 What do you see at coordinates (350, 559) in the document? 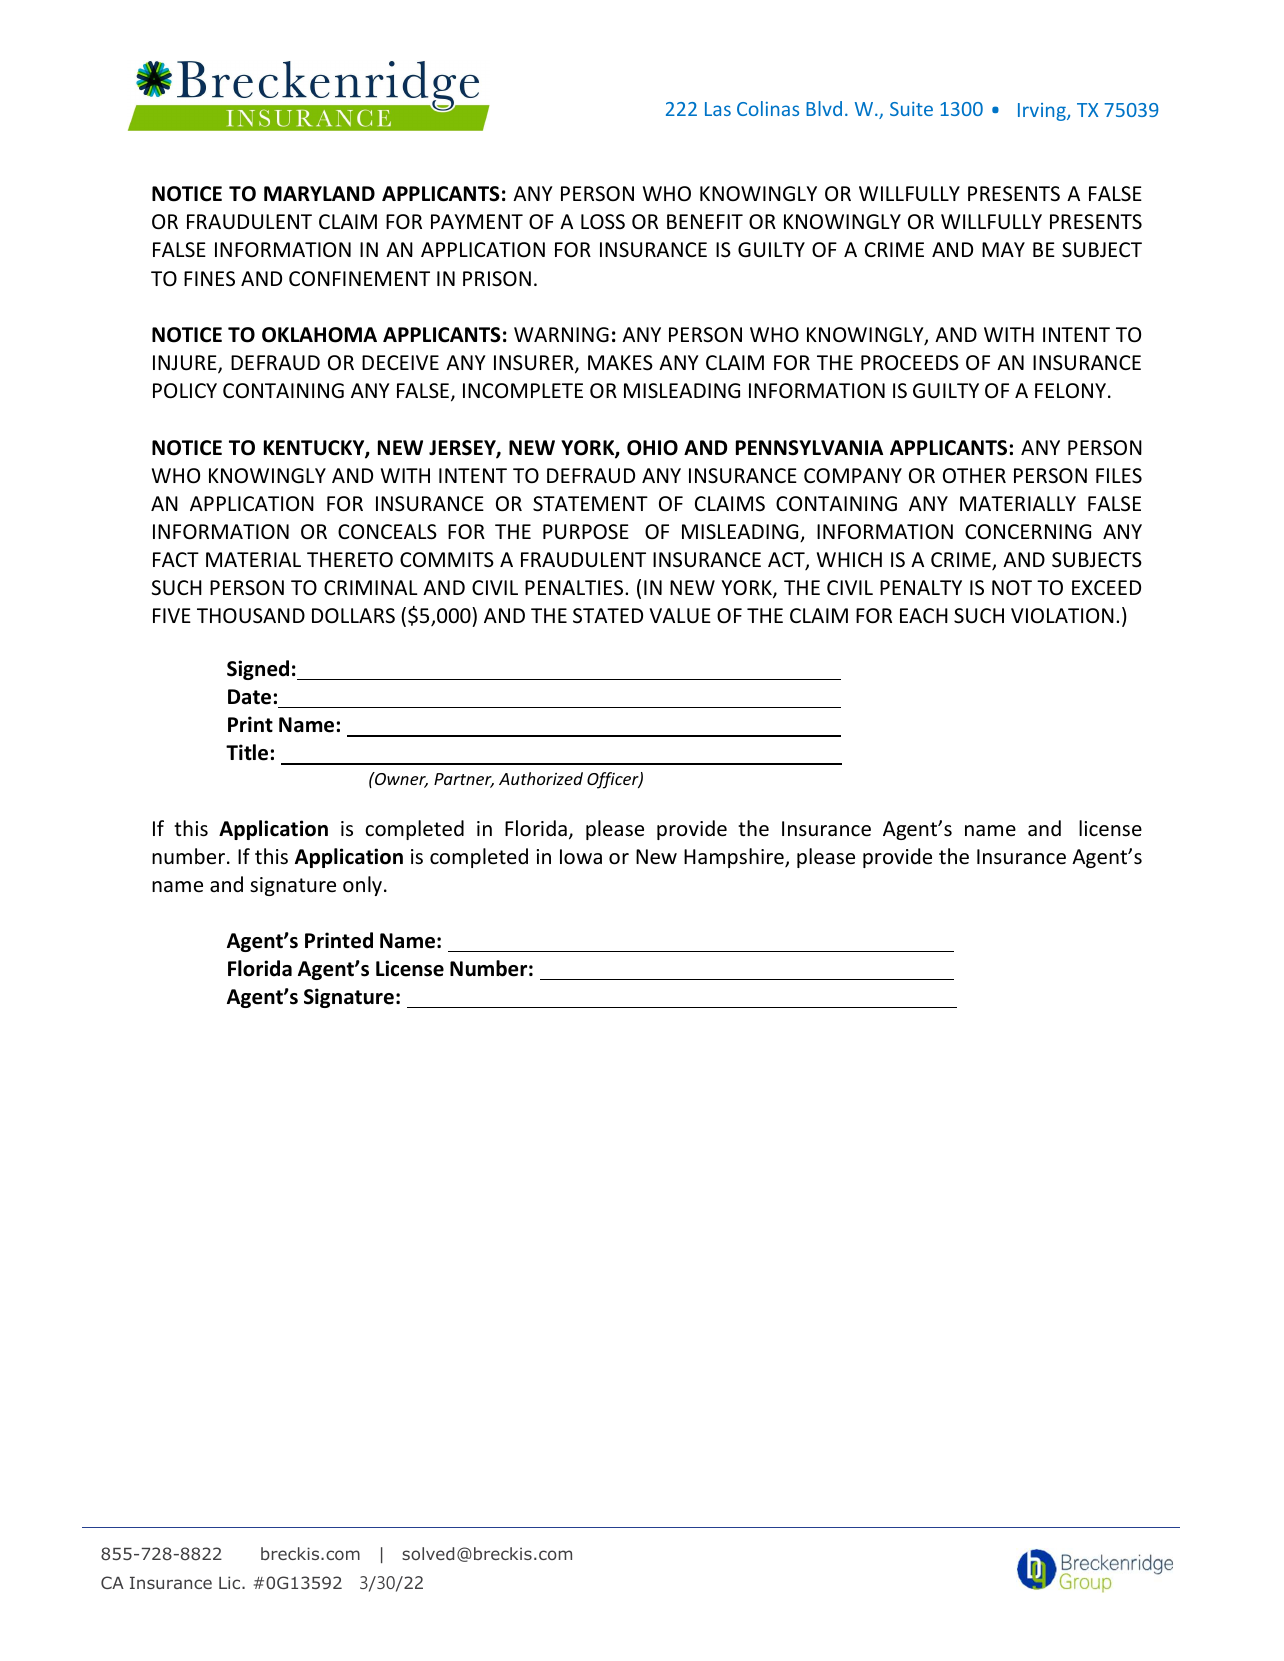
I see `THERETO` at bounding box center [350, 559].
